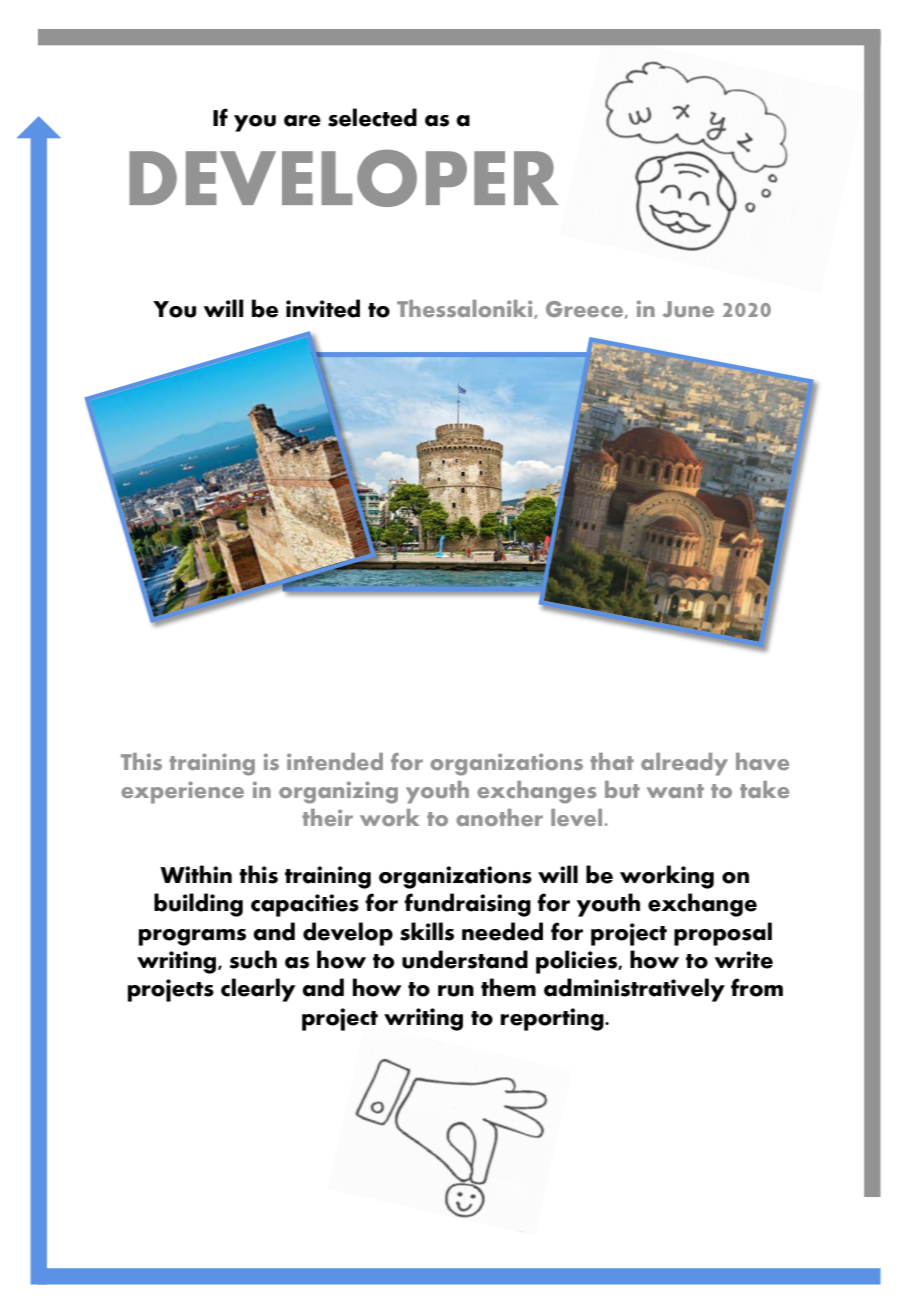 The image size is (911, 1316). Describe the element at coordinates (688, 309) in the page. I see `June` at that location.
